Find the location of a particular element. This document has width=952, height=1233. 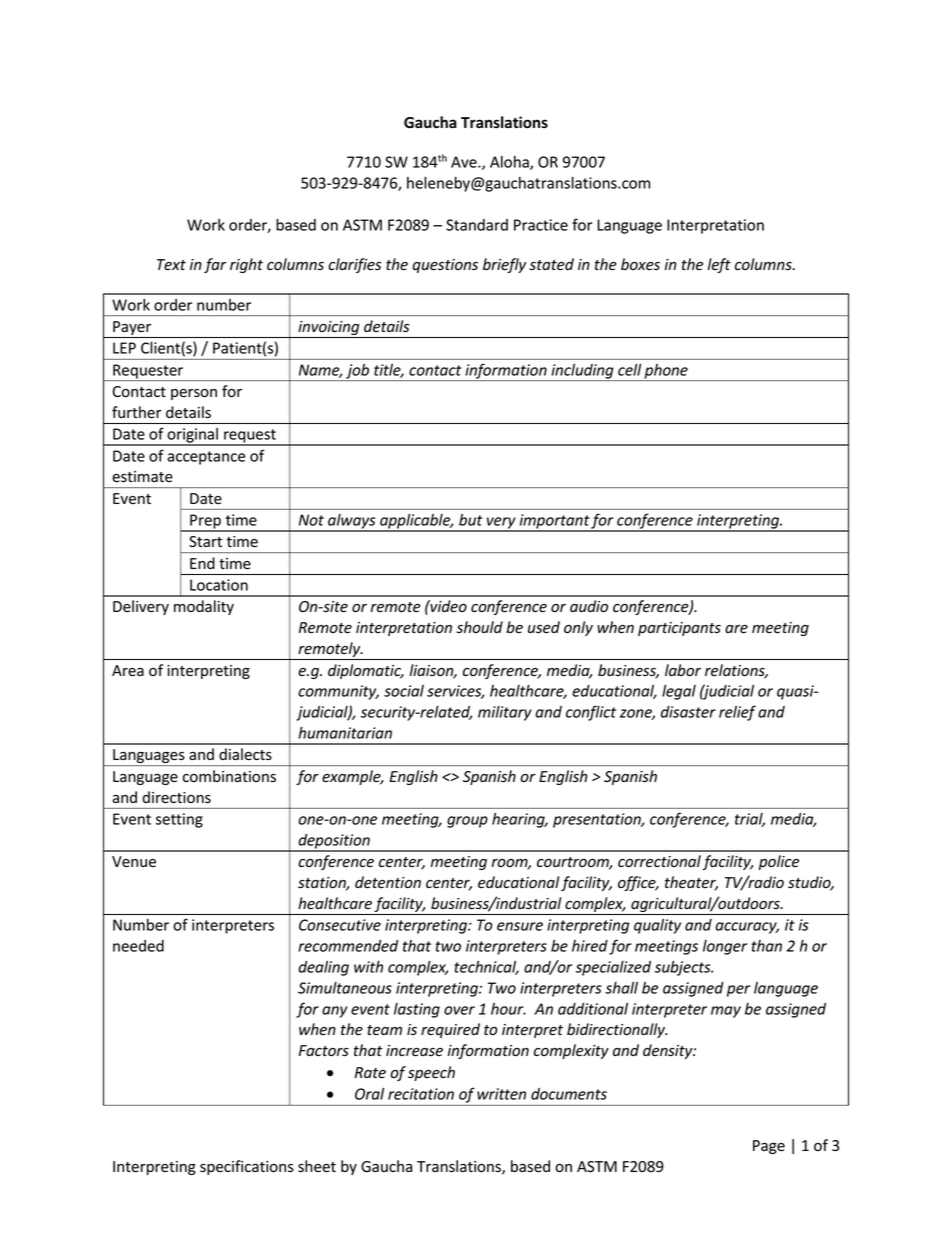

far is located at coordinates (215, 265).
